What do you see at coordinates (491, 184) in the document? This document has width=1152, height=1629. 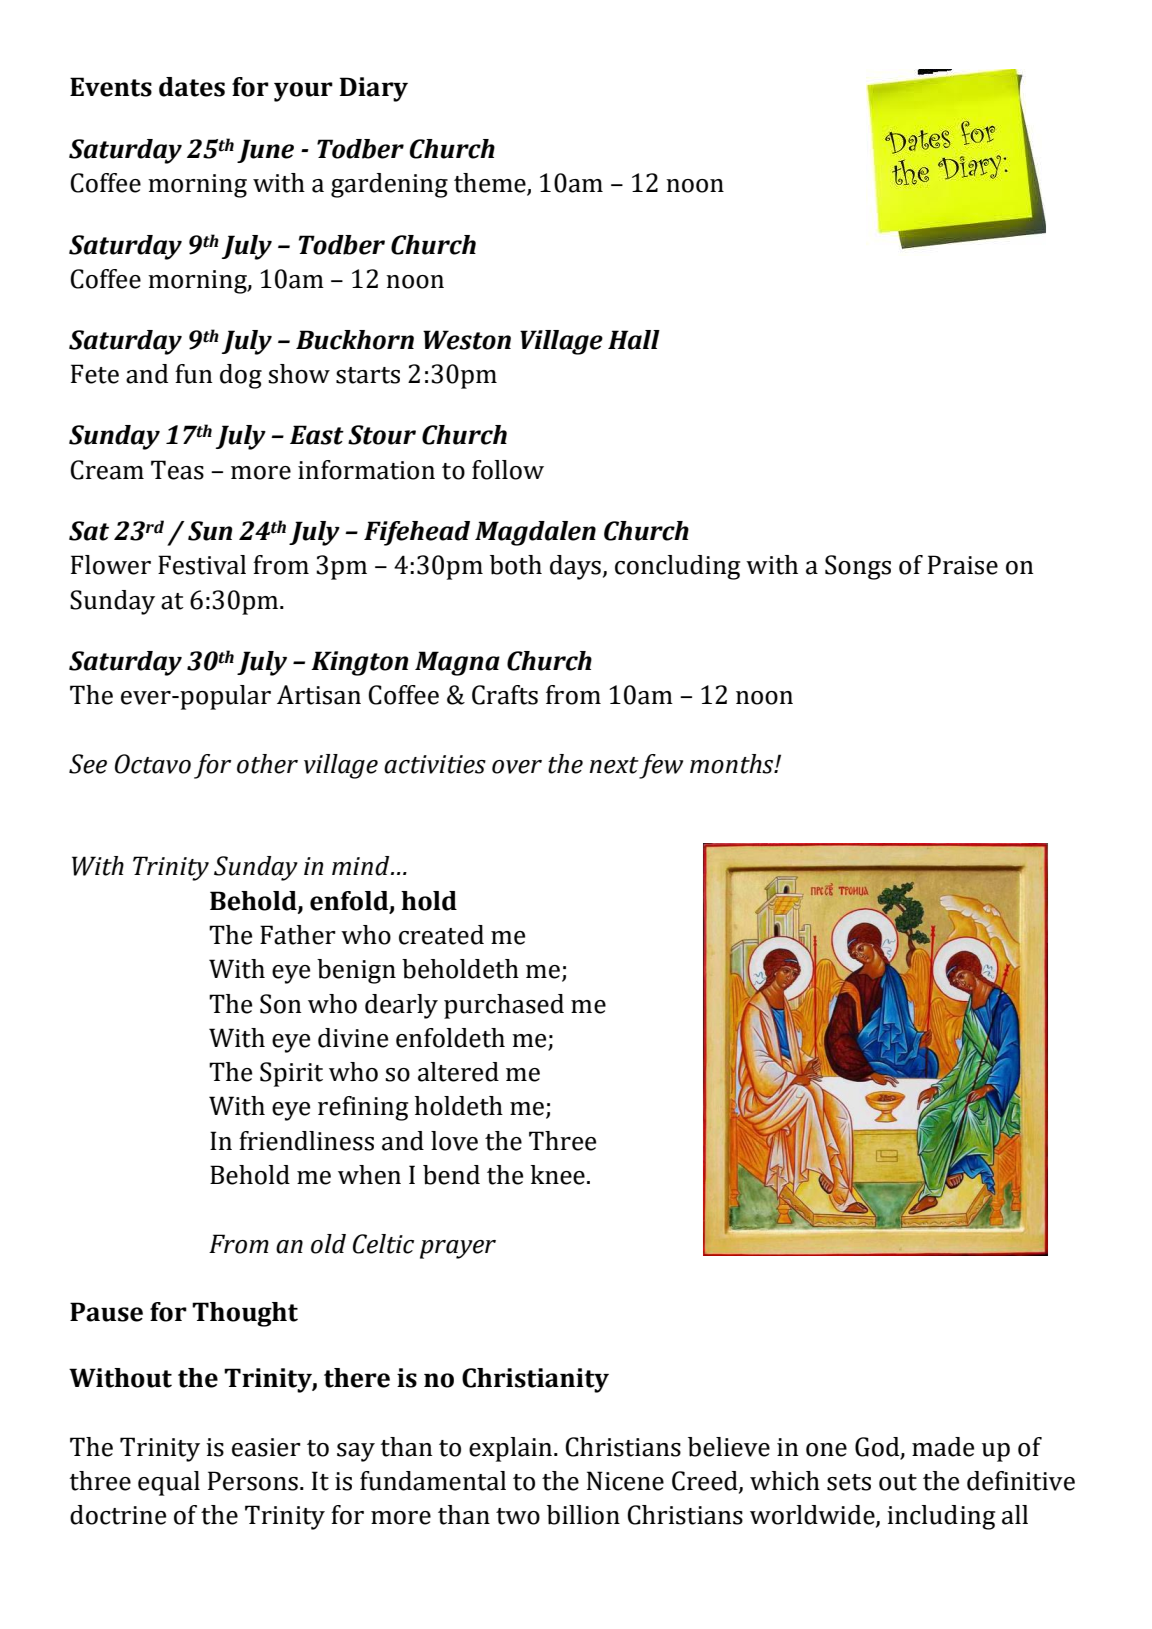 I see `theme` at bounding box center [491, 184].
